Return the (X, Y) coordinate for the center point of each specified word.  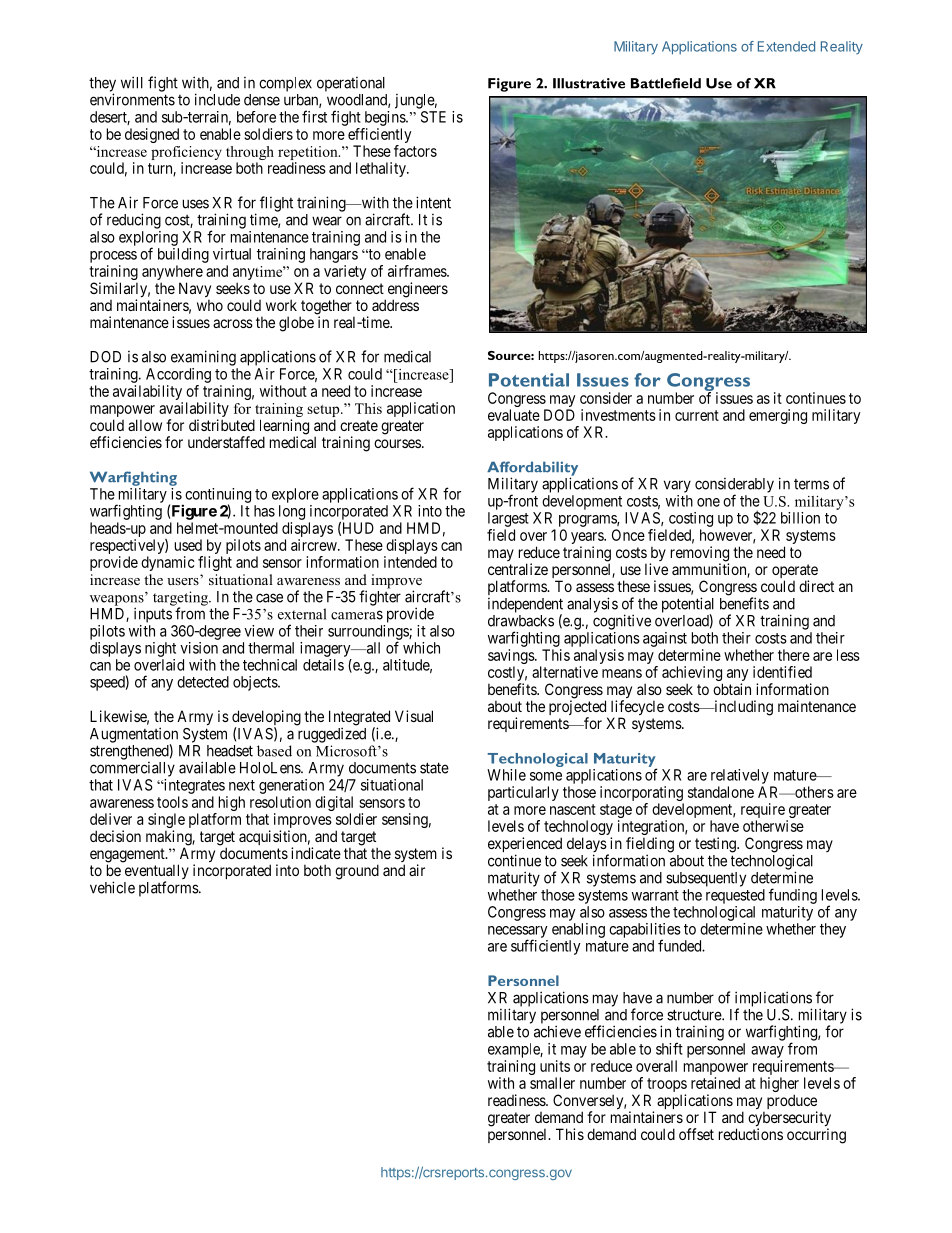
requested (735, 896)
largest (508, 519)
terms (811, 484)
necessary (518, 933)
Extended (786, 46)
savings (512, 658)
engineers (416, 291)
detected (203, 682)
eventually (157, 873)
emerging (778, 416)
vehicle (112, 887)
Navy (195, 291)
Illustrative (589, 83)
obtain (732, 689)
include (217, 99)
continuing (218, 496)
